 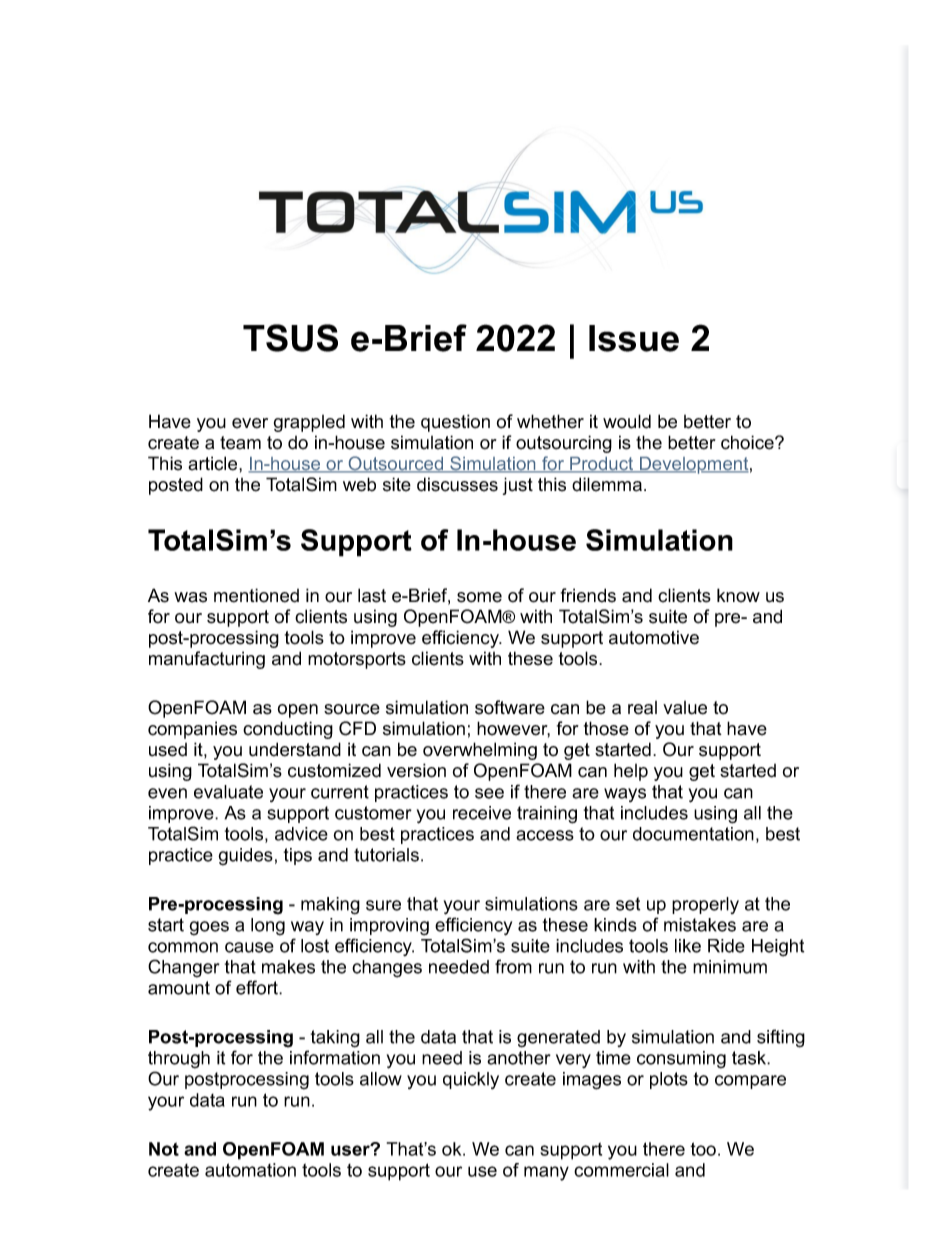 What do you see at coordinates (634, 338) in the screenshot?
I see `Issue` at bounding box center [634, 338].
